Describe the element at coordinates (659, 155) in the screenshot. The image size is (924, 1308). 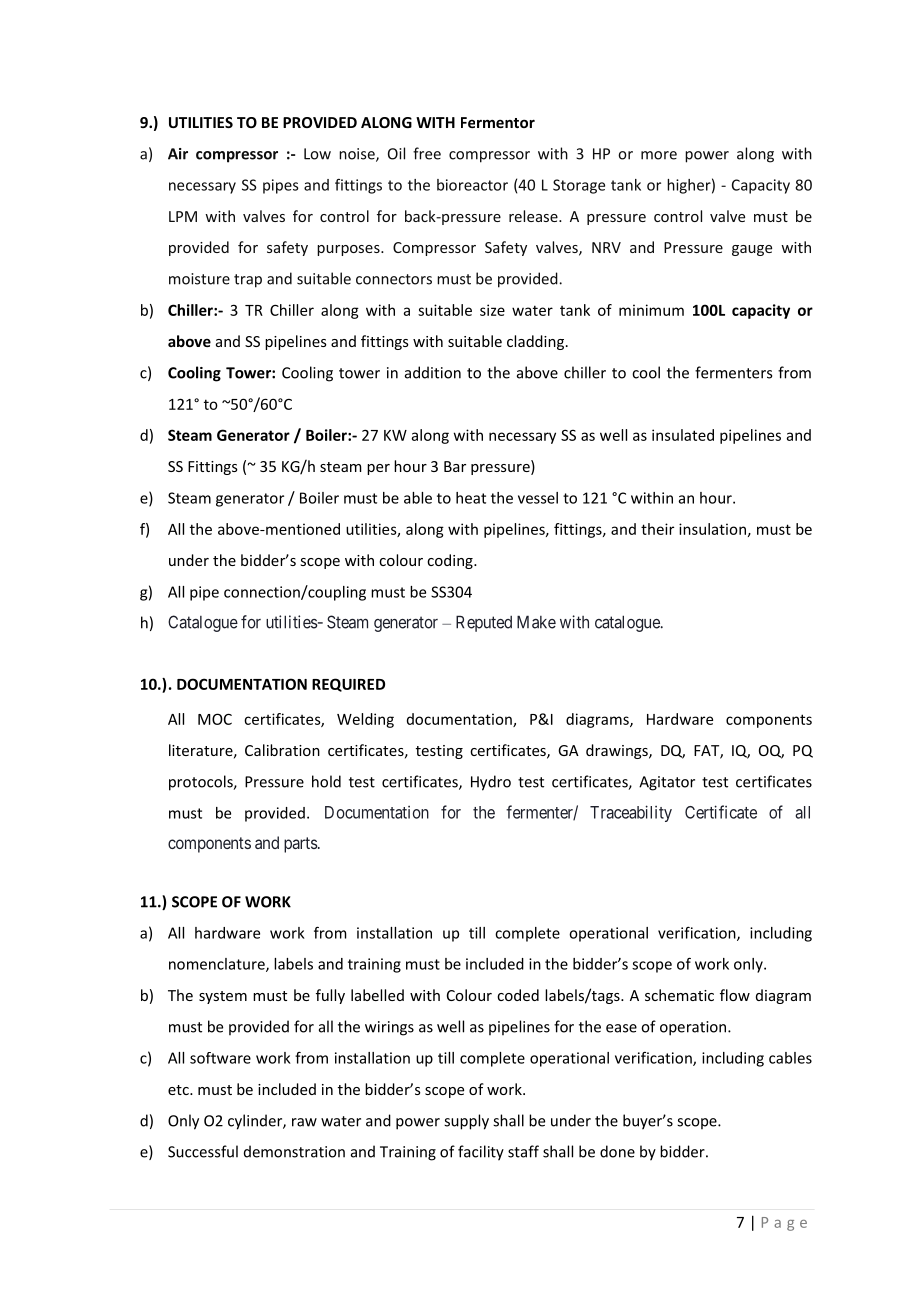
I see `more` at that location.
